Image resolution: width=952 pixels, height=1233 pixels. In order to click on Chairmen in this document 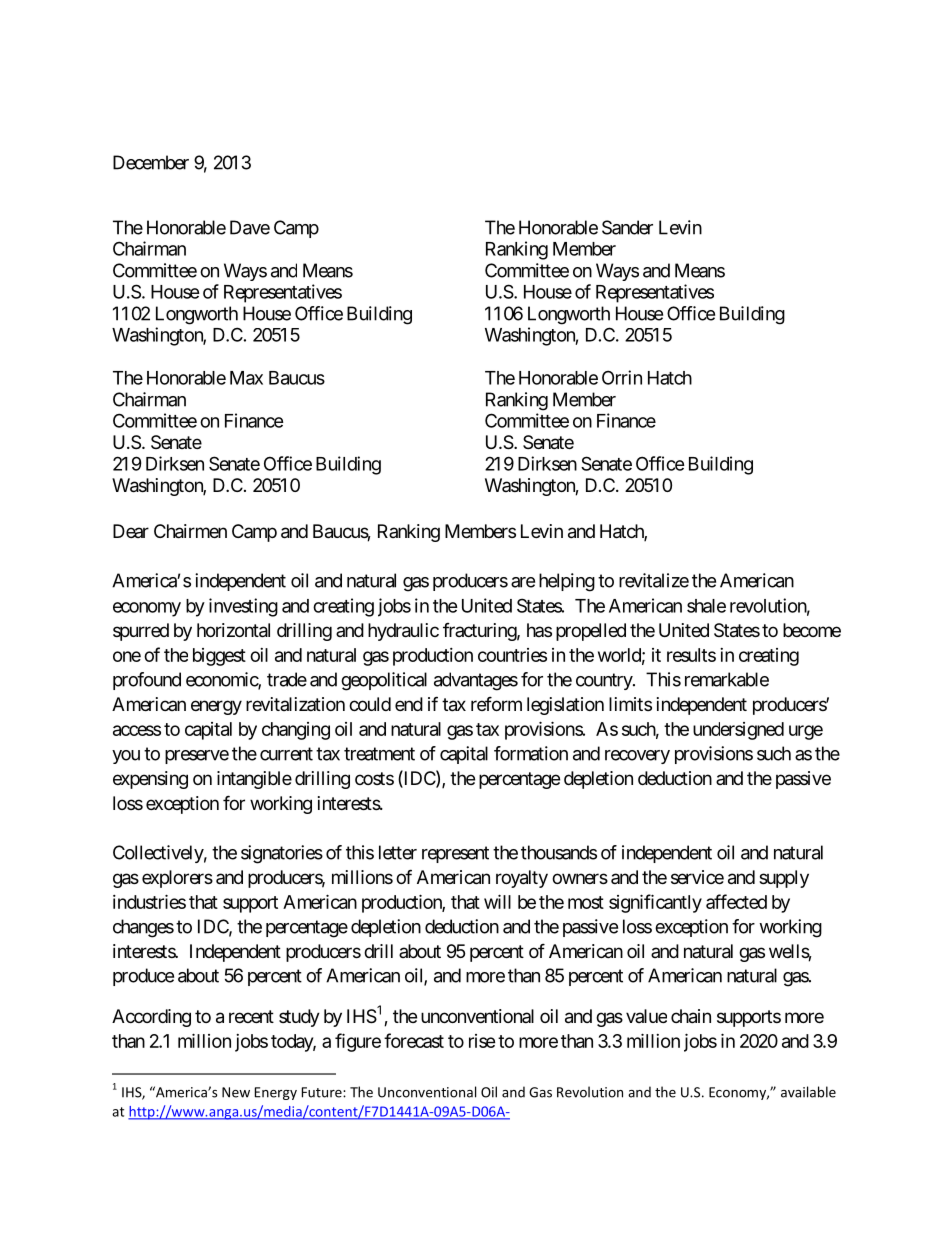, I will do `click(190, 531)`.
